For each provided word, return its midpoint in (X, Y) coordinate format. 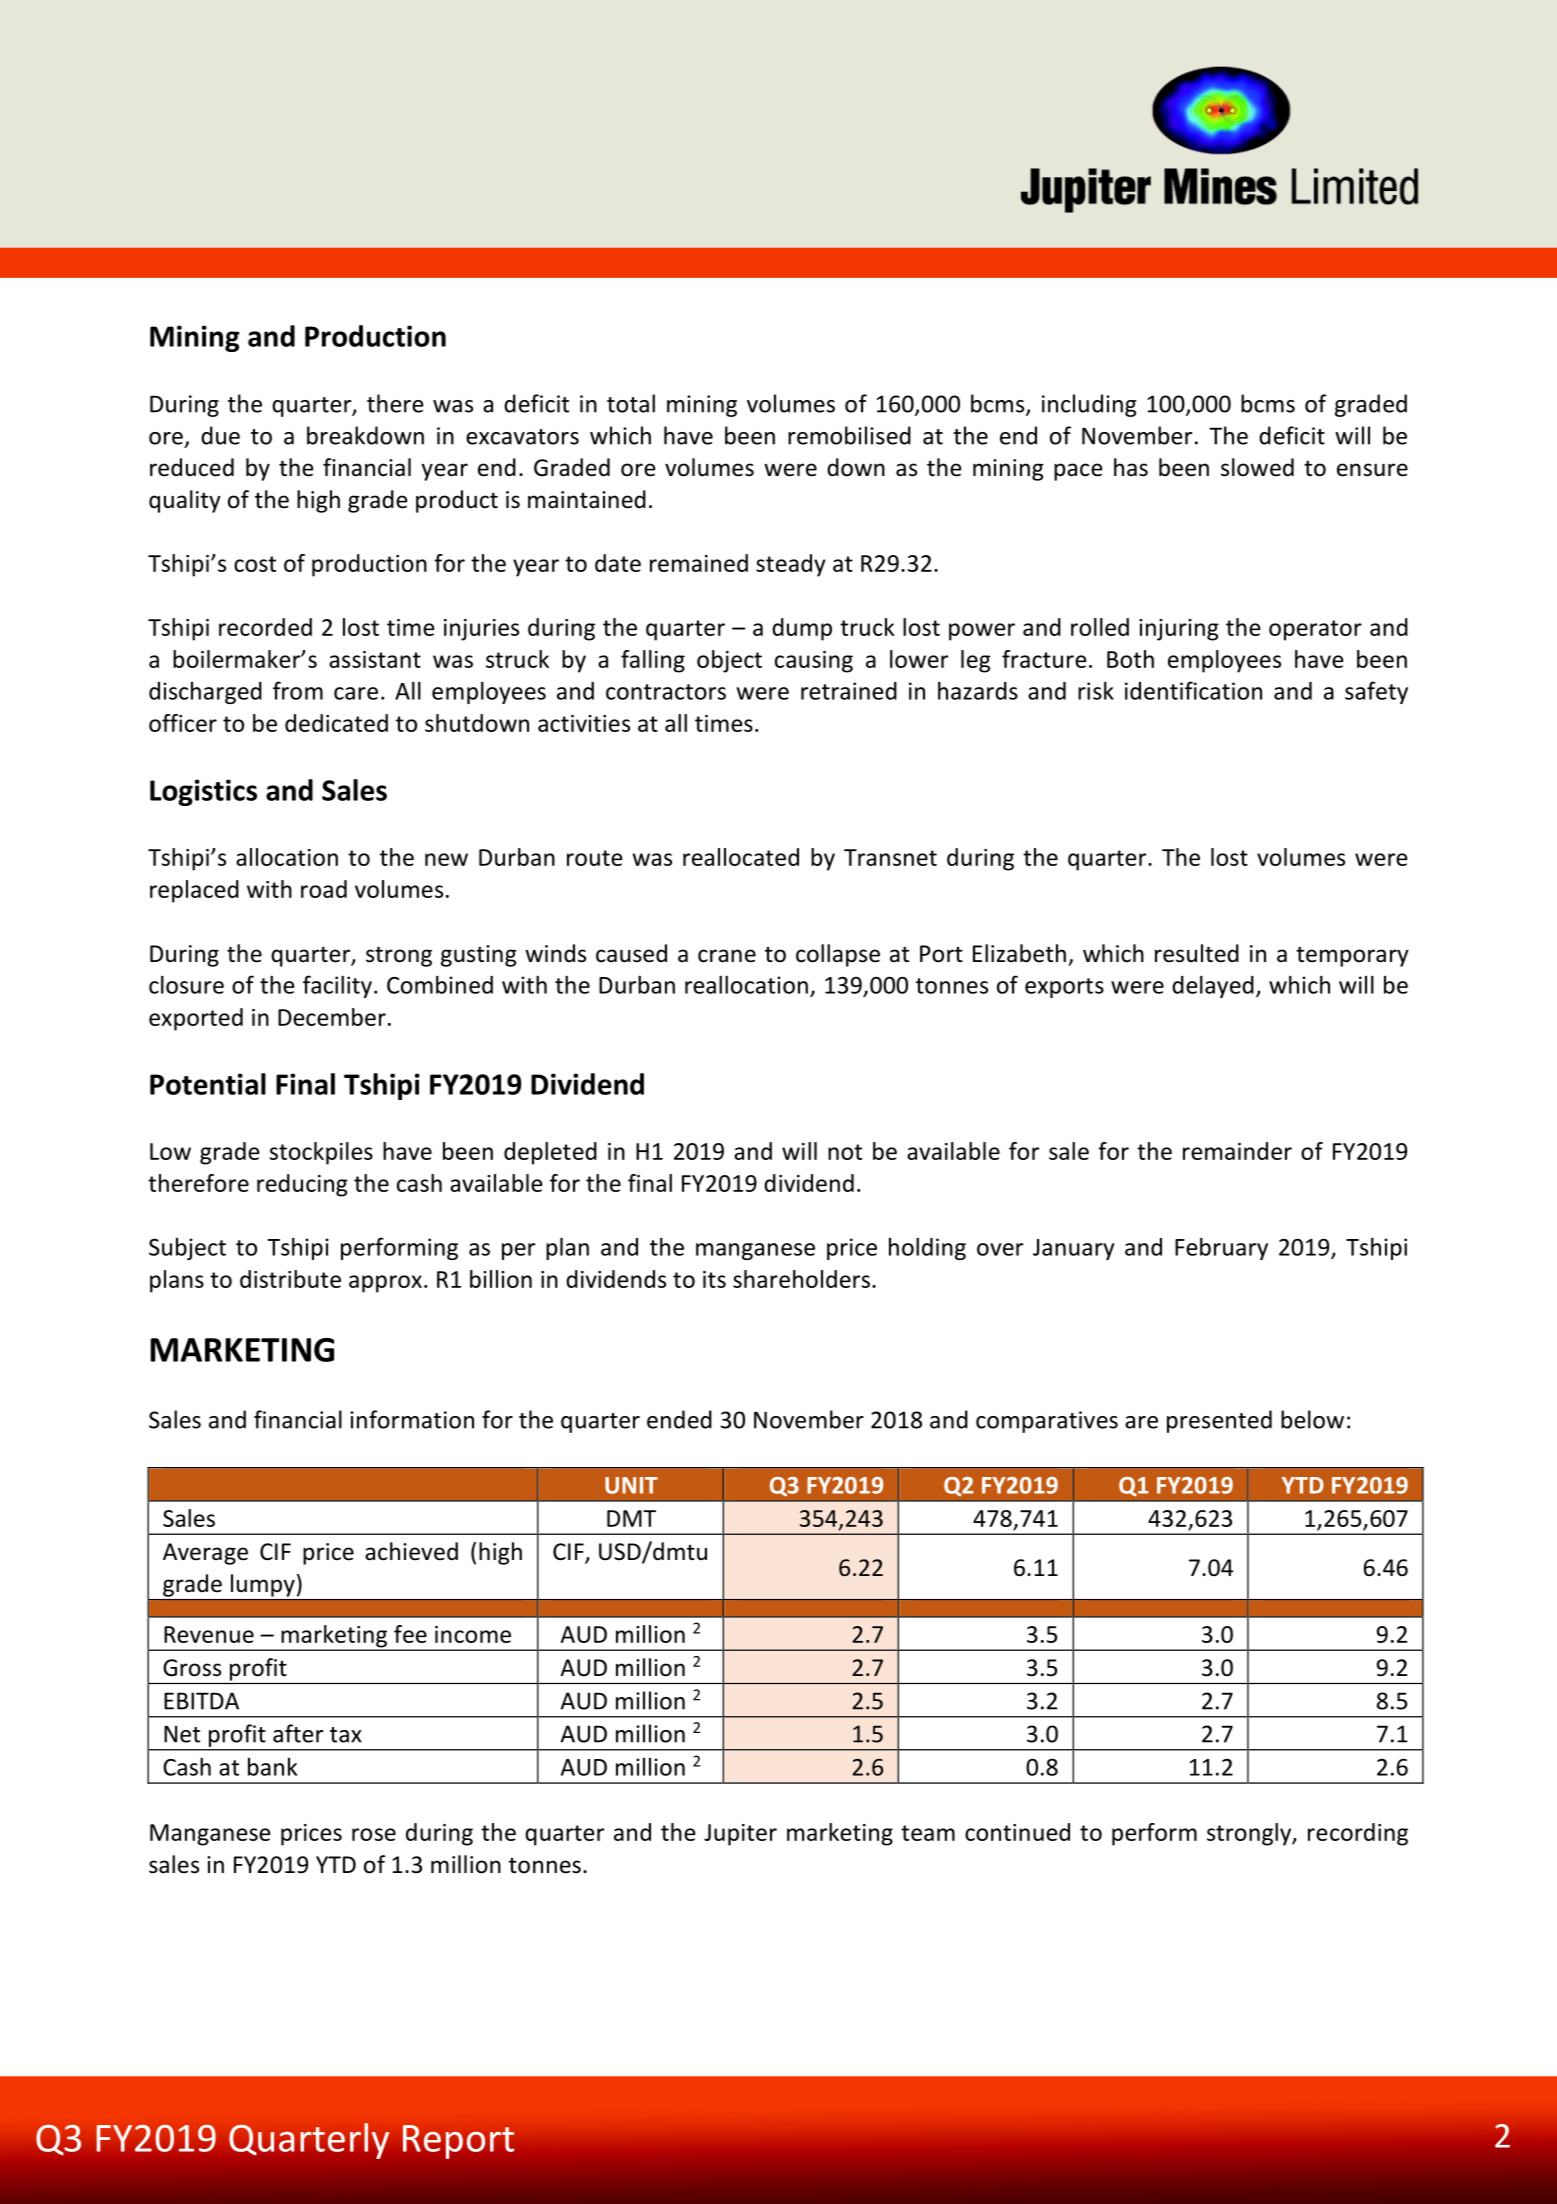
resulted (1197, 953)
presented (1219, 1421)
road (324, 889)
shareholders (801, 1279)
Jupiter (740, 1835)
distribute (290, 1279)
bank (272, 1767)
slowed (1257, 467)
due (220, 435)
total (631, 403)
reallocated (741, 857)
